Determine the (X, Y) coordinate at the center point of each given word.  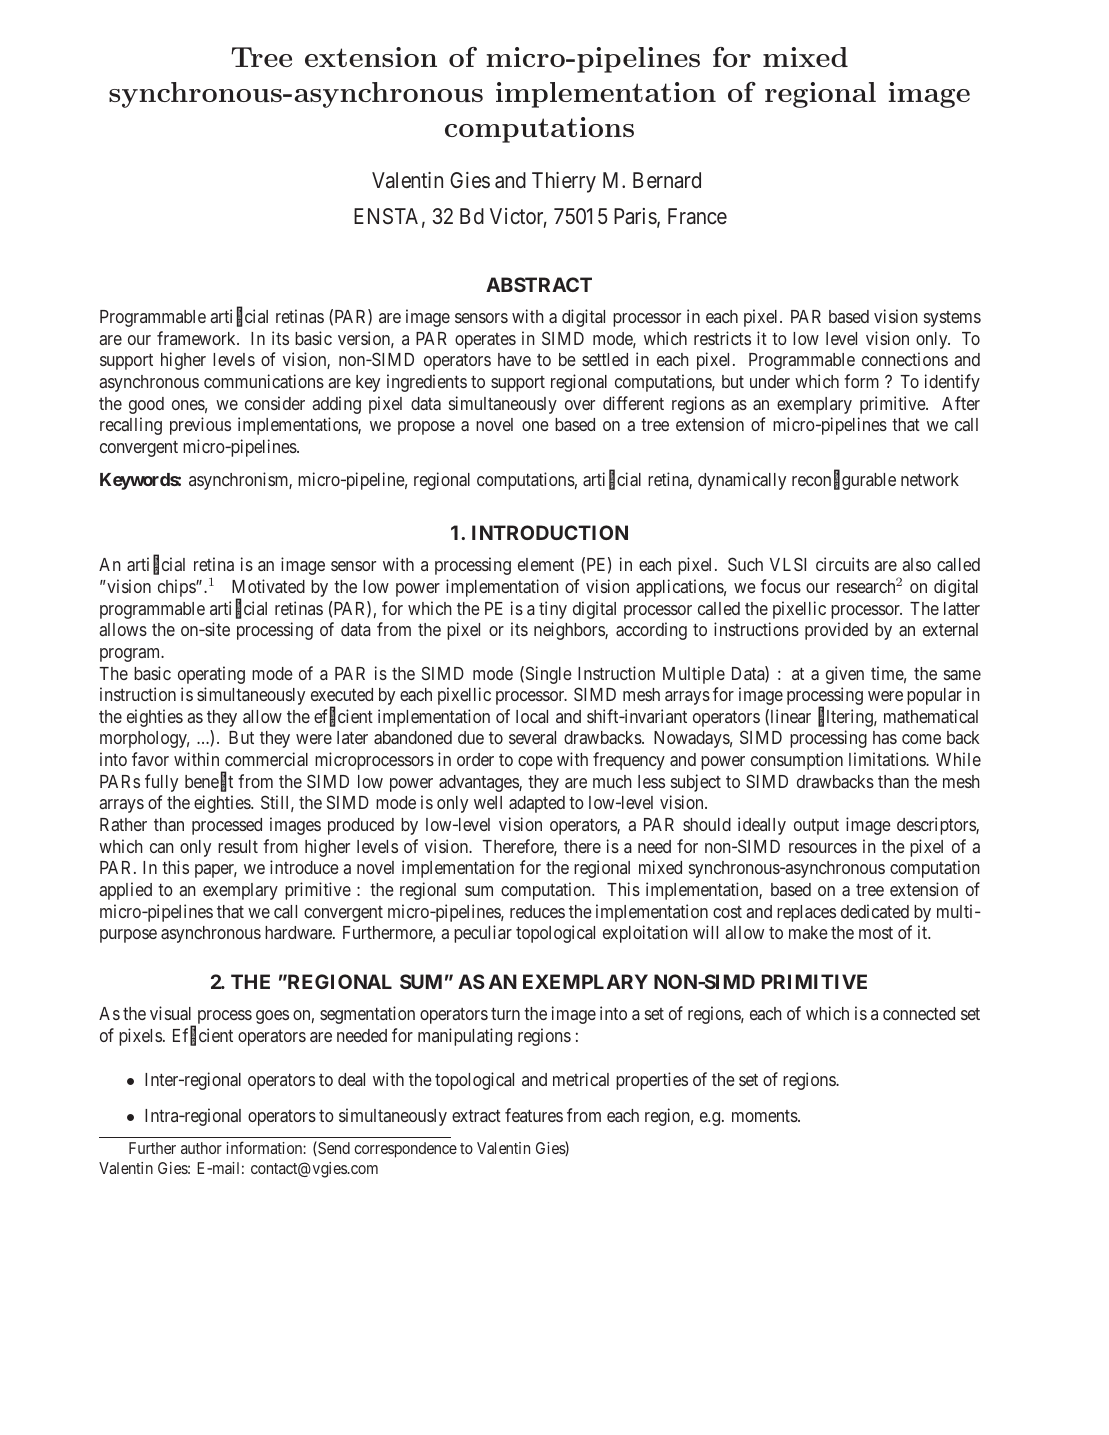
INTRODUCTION (550, 532)
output (816, 827)
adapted (537, 804)
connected (919, 1013)
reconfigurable (844, 481)
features (534, 1115)
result (238, 846)
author (201, 1148)
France (697, 216)
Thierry (564, 182)
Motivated (268, 586)
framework (197, 338)
